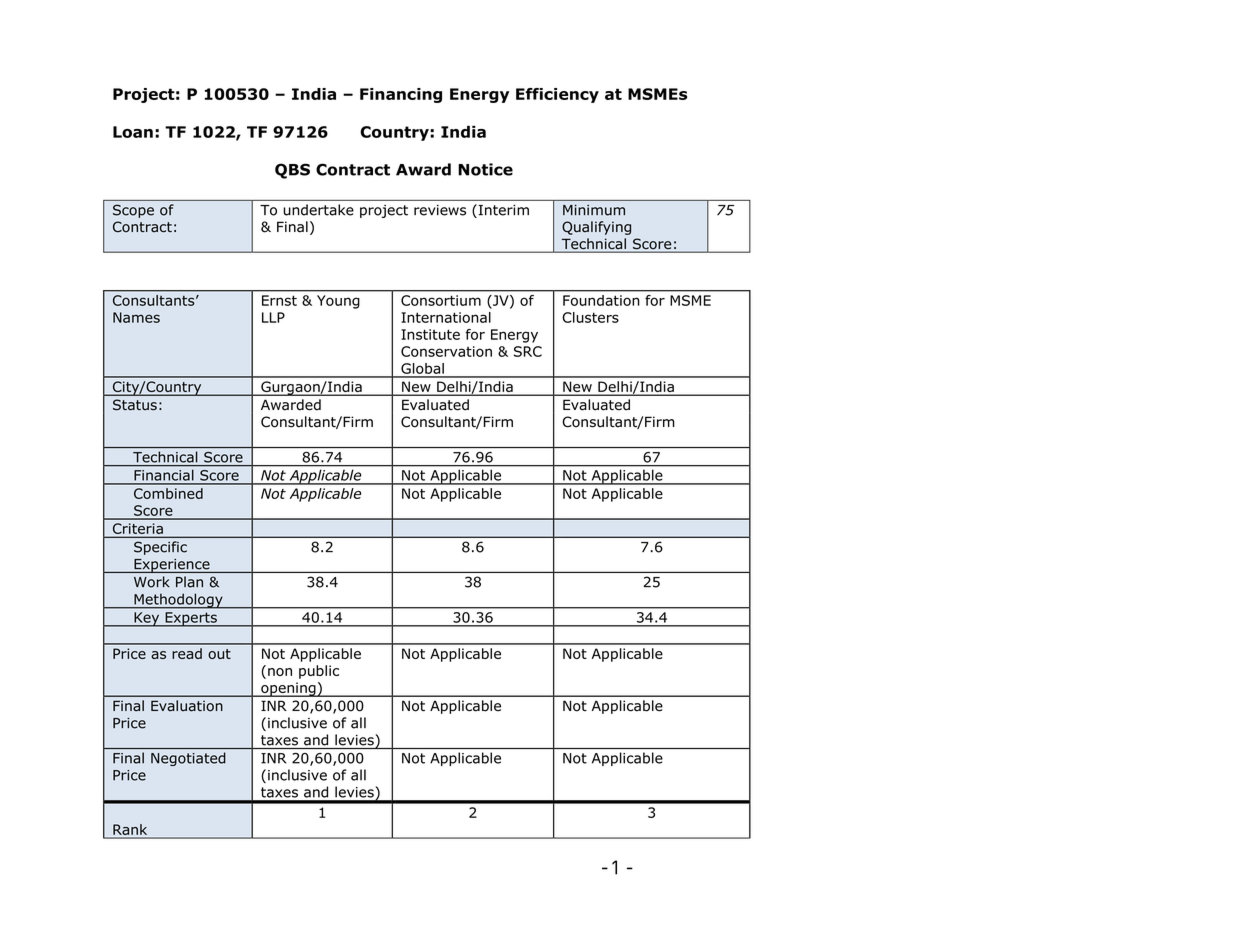  Describe the element at coordinates (136, 317) in the document. I see `Names` at that location.
